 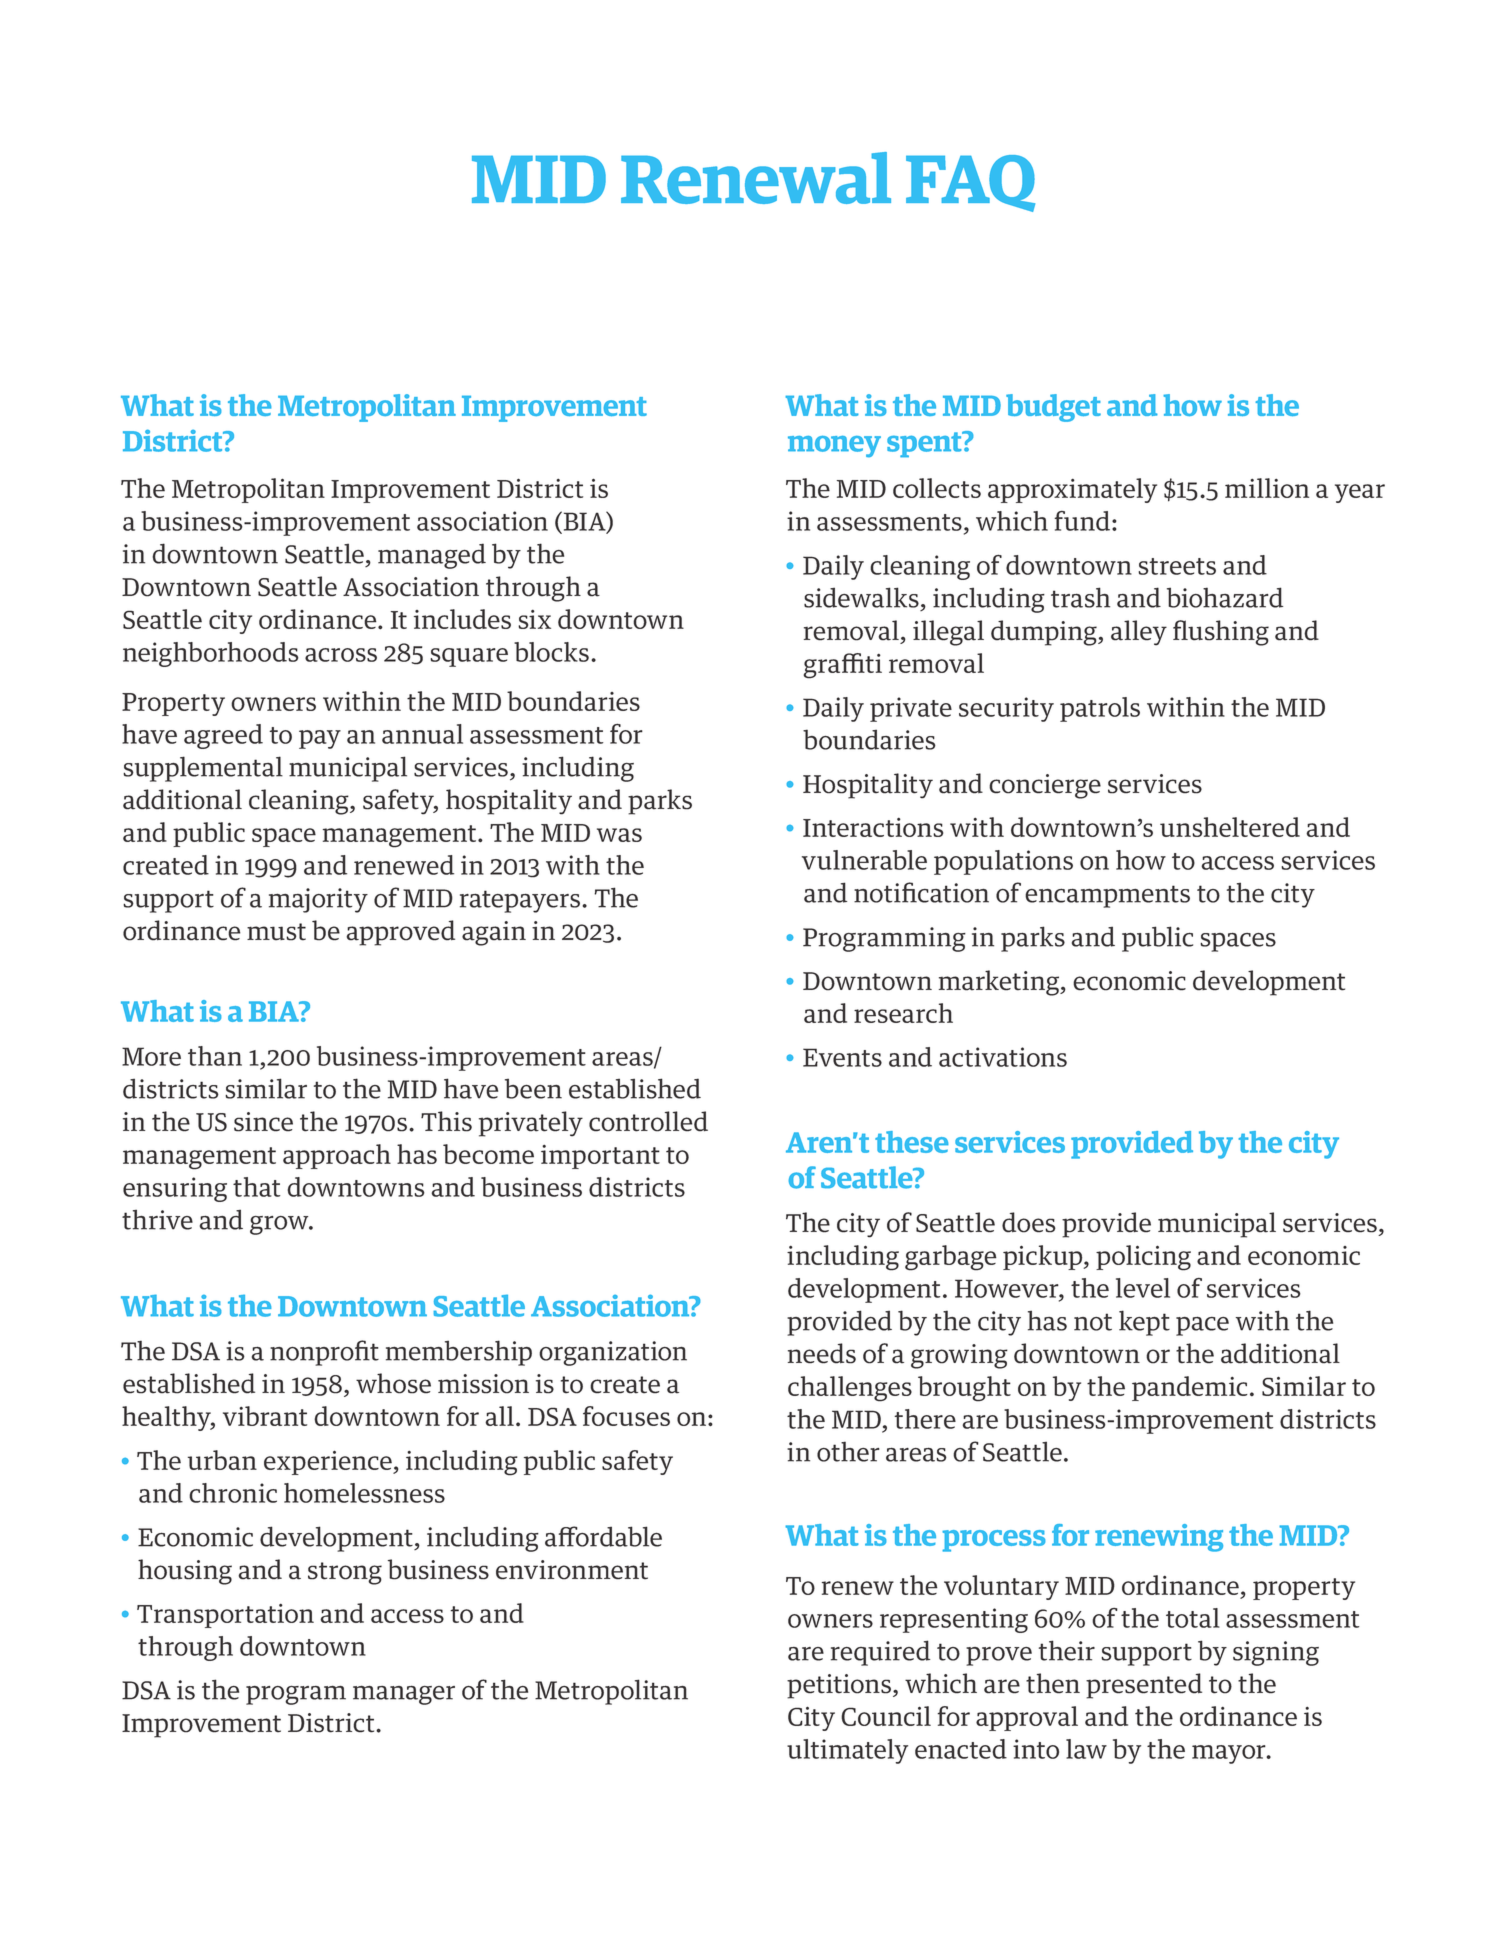 I want to click on encampments, so click(x=1107, y=896).
